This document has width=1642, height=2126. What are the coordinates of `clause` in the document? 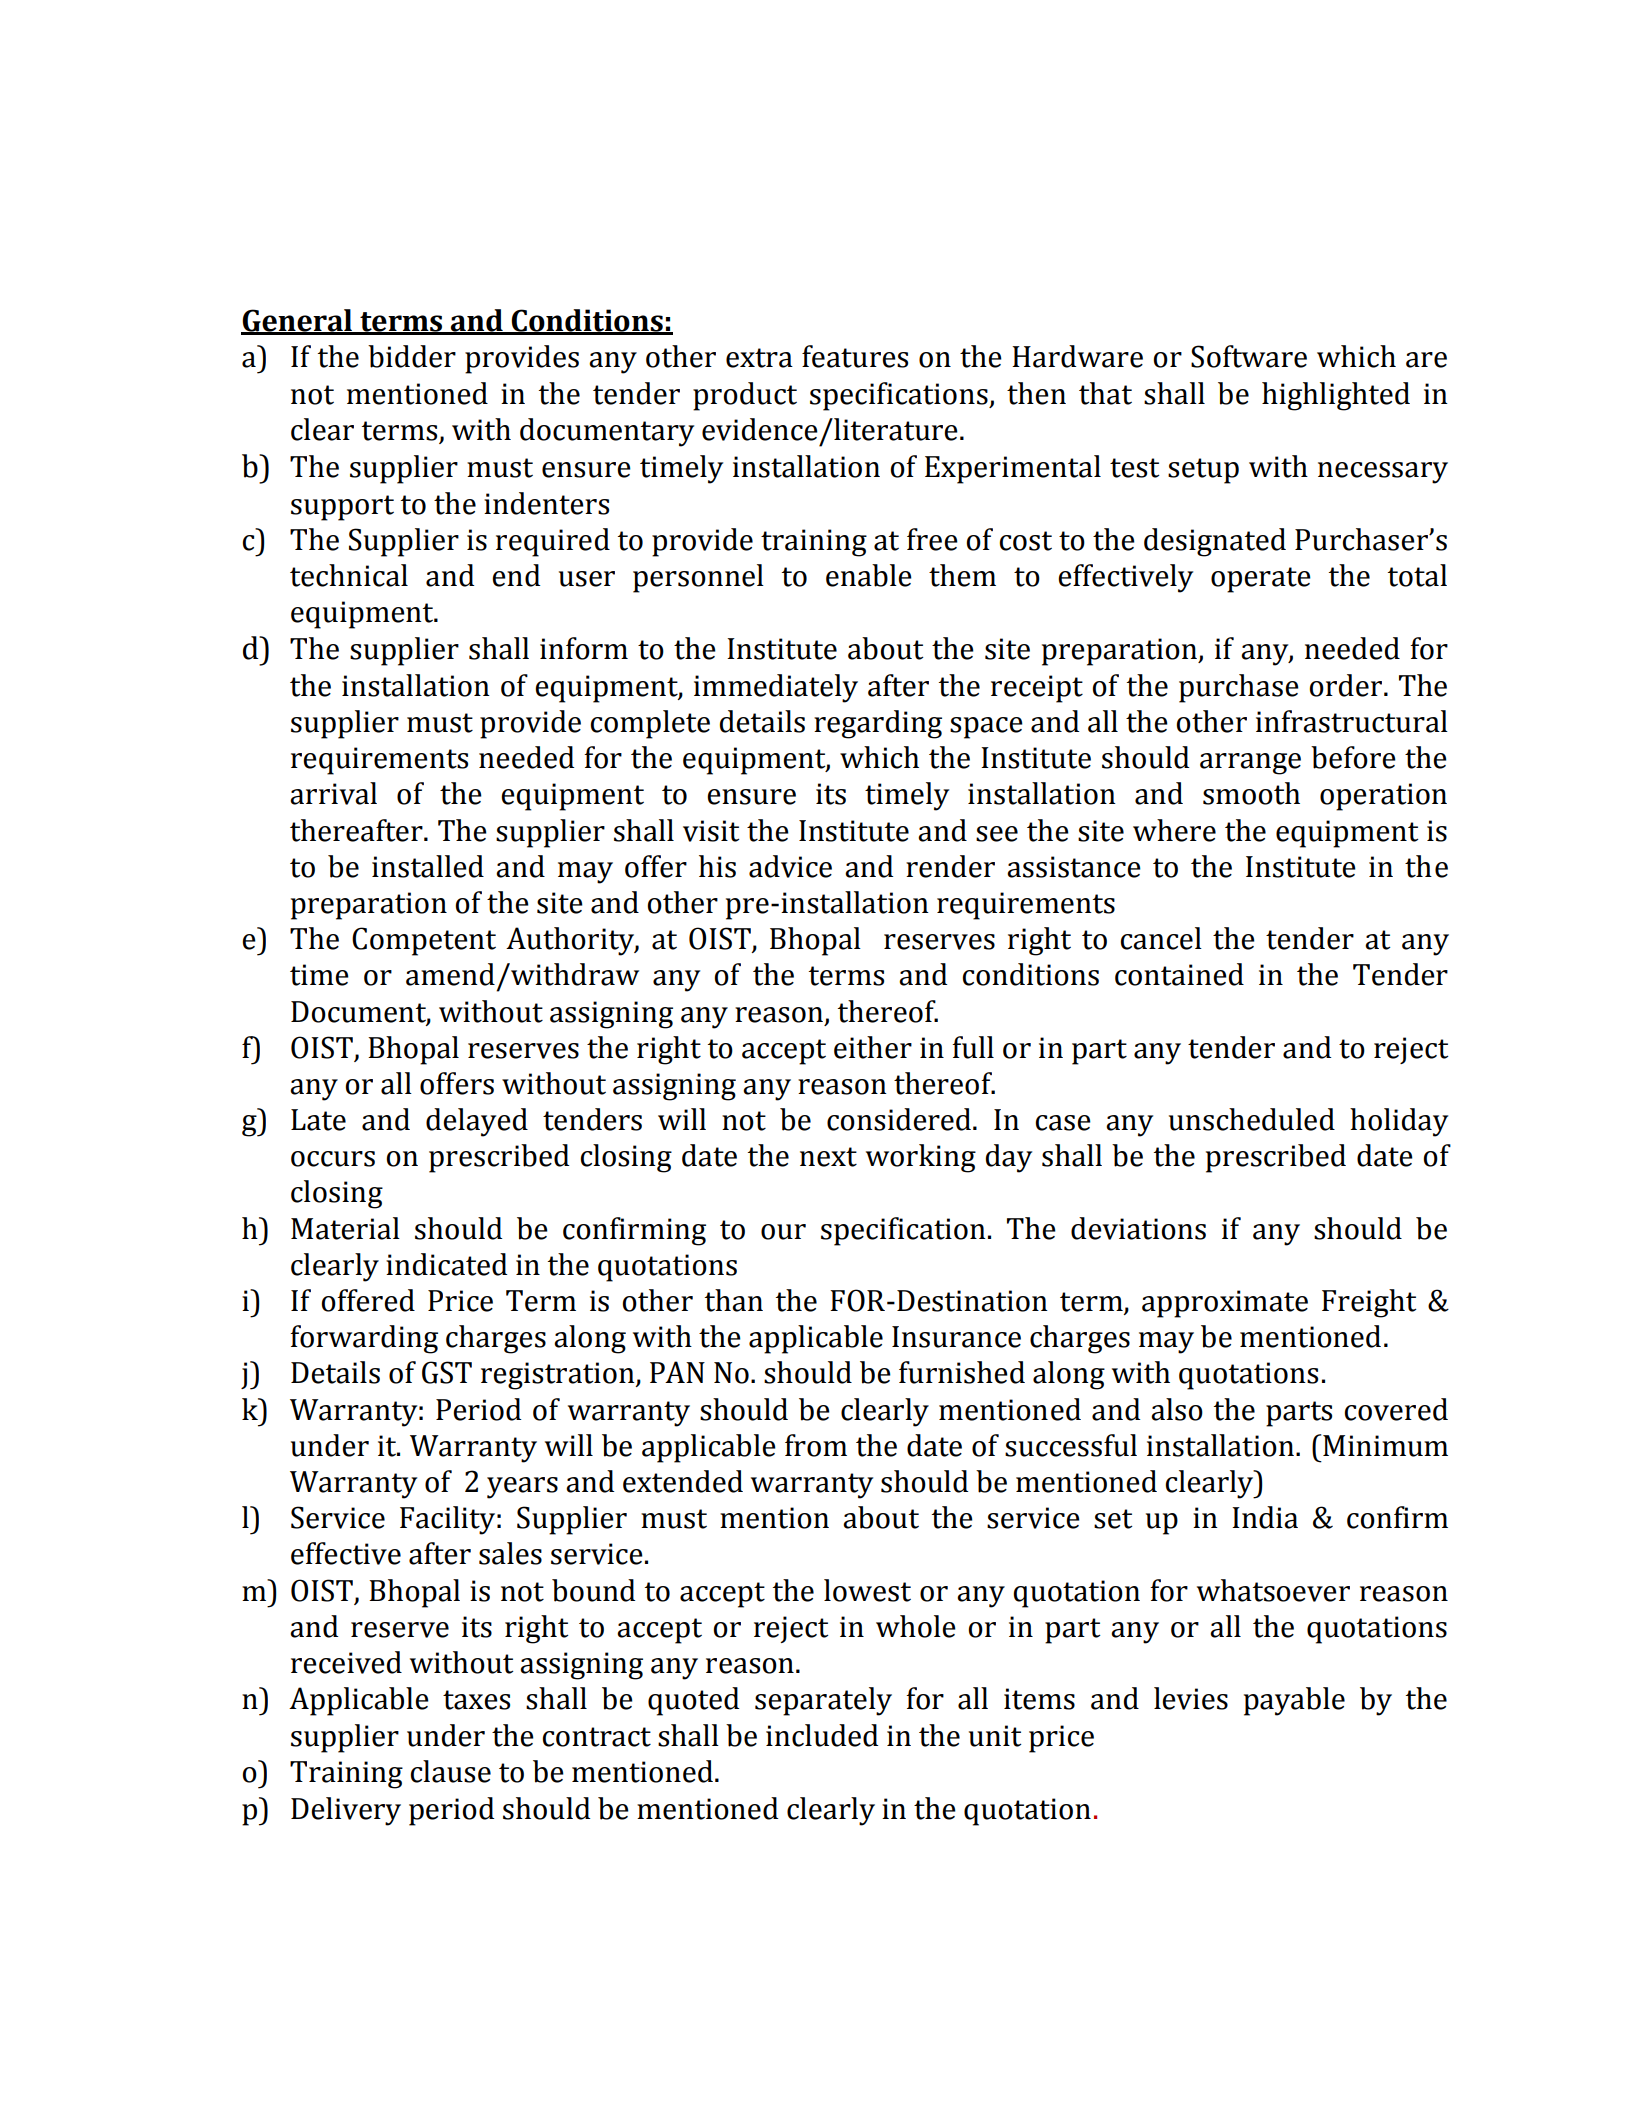 It's located at (451, 1771).
